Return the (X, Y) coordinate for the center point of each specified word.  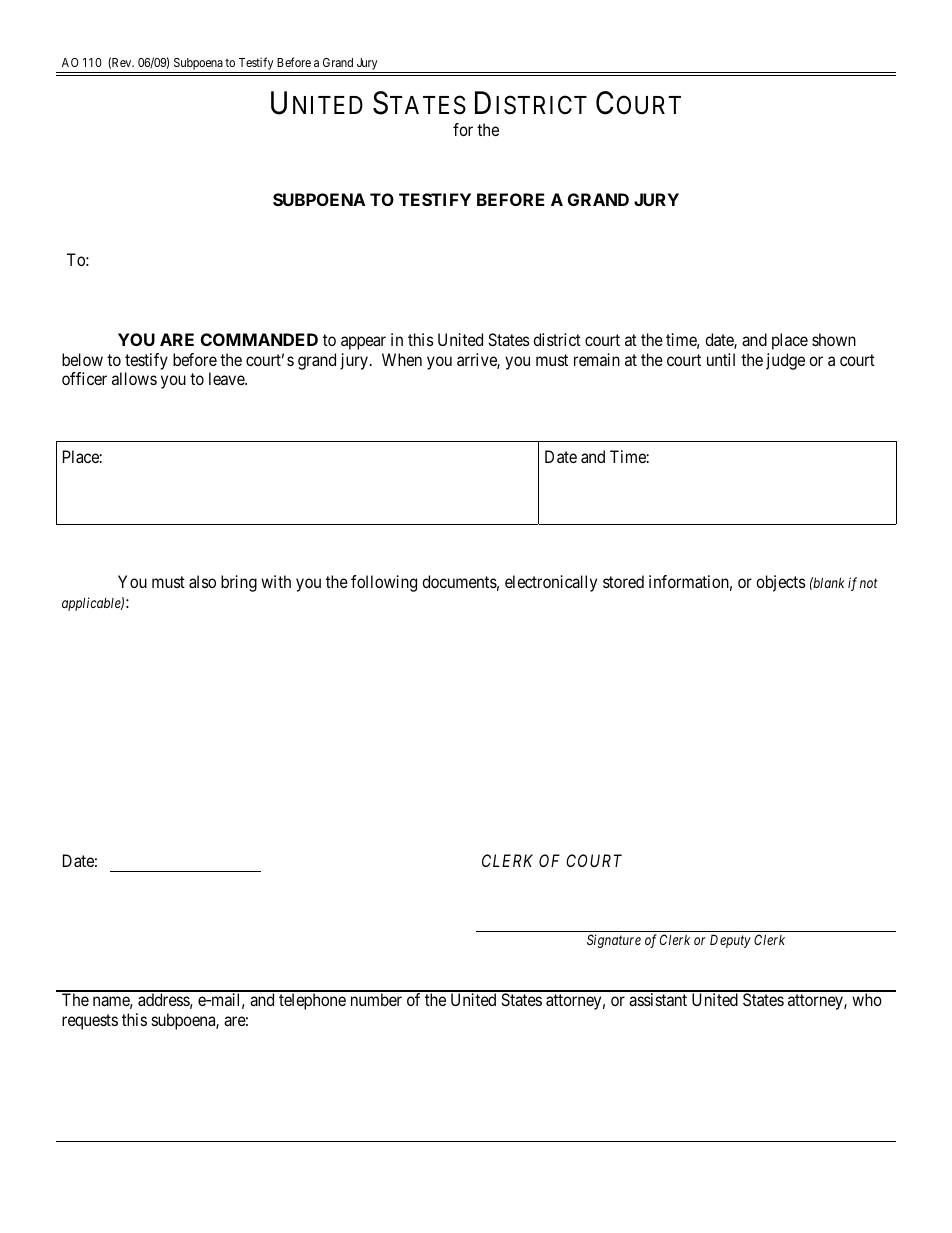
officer (84, 378)
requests (90, 1022)
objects (781, 583)
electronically (551, 583)
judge (785, 361)
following (384, 583)
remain (597, 359)
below (82, 359)
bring (239, 583)
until (721, 359)
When (402, 359)
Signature (614, 941)
